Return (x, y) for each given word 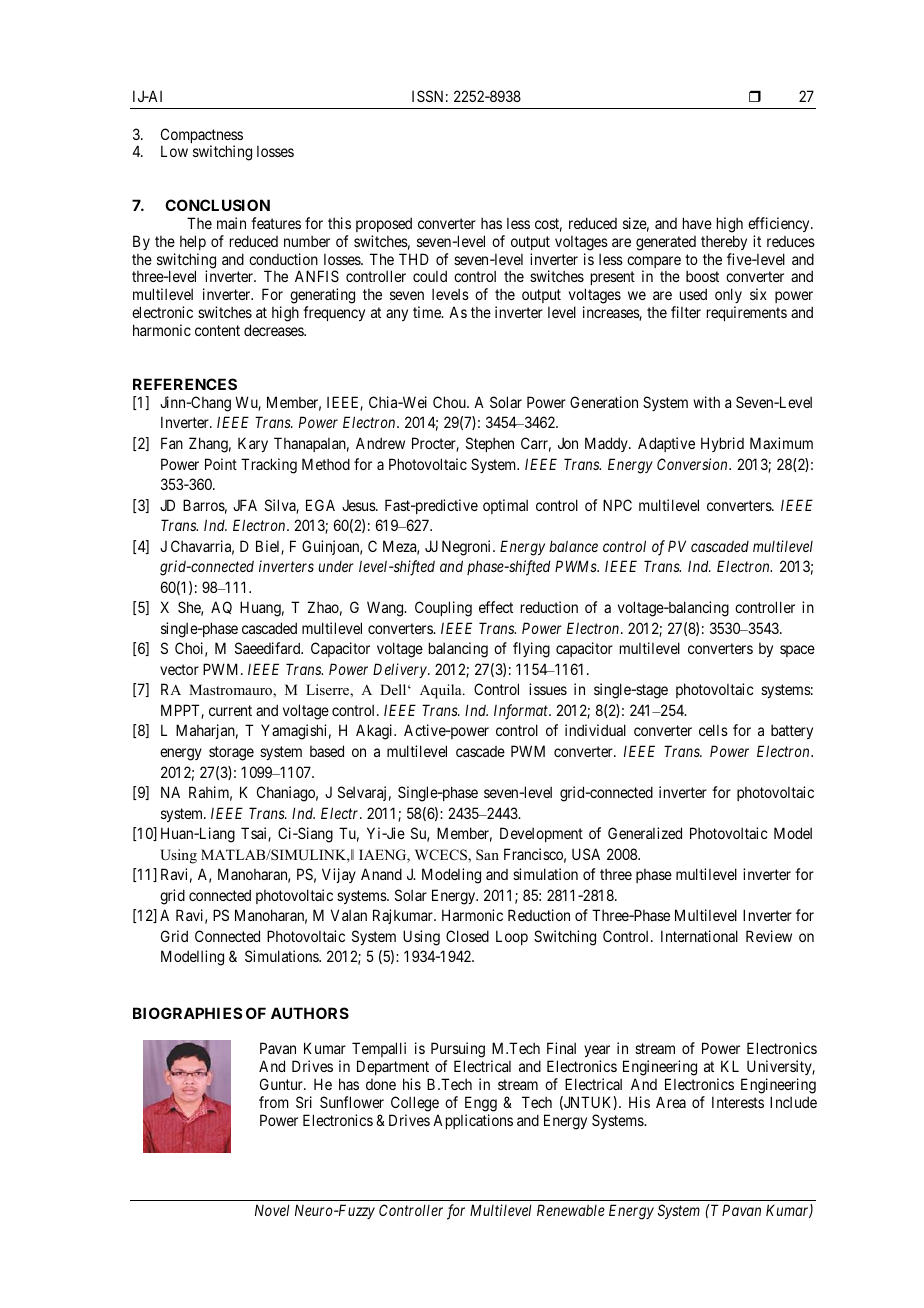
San (487, 854)
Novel (272, 1210)
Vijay (339, 875)
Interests (738, 1102)
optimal (505, 506)
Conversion (693, 464)
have (697, 223)
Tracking (269, 466)
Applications (473, 1121)
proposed (384, 224)
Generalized (645, 833)
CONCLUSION (217, 205)
